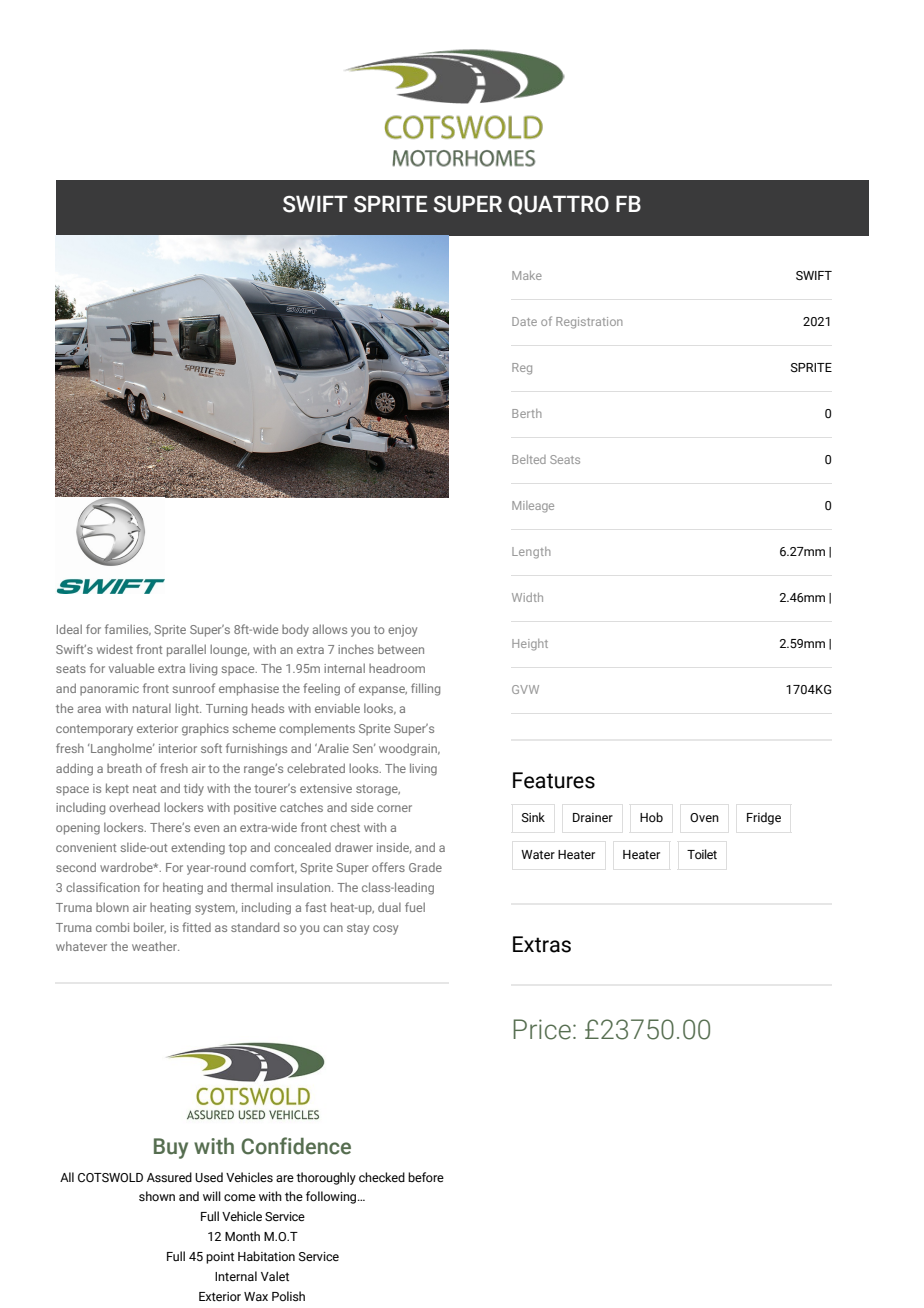  Describe the element at coordinates (529, 459) in the screenshot. I see `Belted` at that location.
